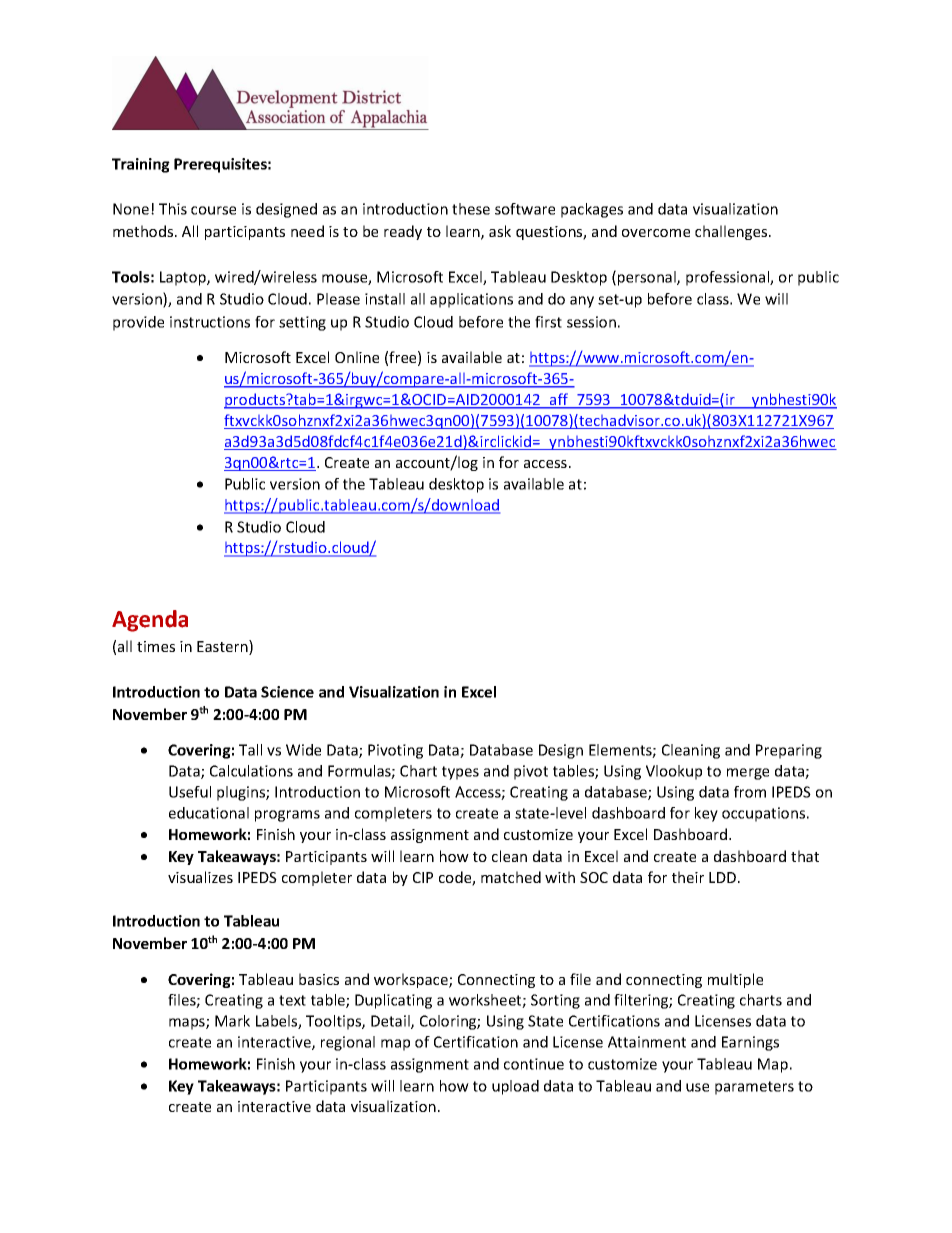 This image has height=1233, width=952. What do you see at coordinates (287, 692) in the image?
I see `Science` at bounding box center [287, 692].
